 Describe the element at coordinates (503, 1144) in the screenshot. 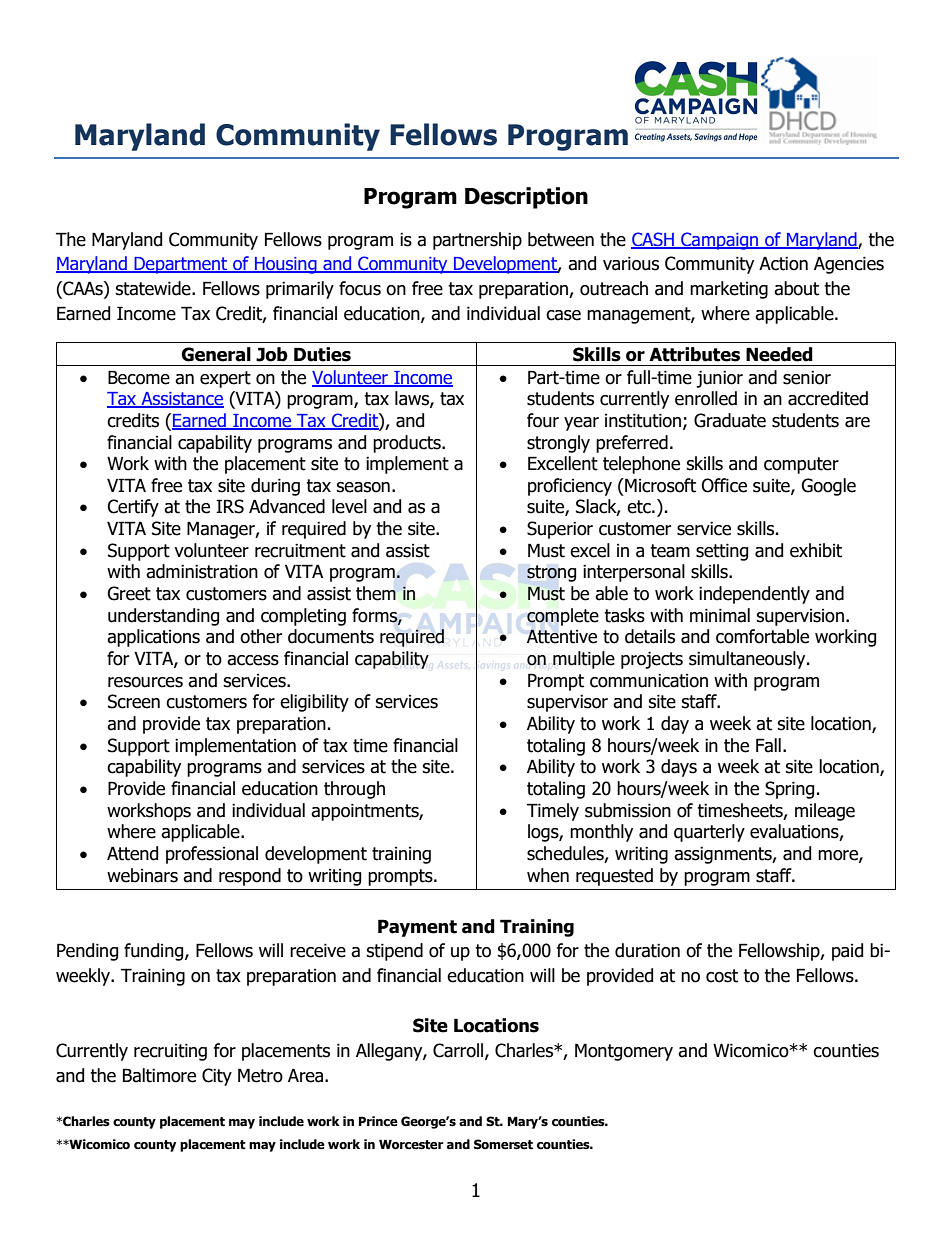

I see `Somerset` at that location.
